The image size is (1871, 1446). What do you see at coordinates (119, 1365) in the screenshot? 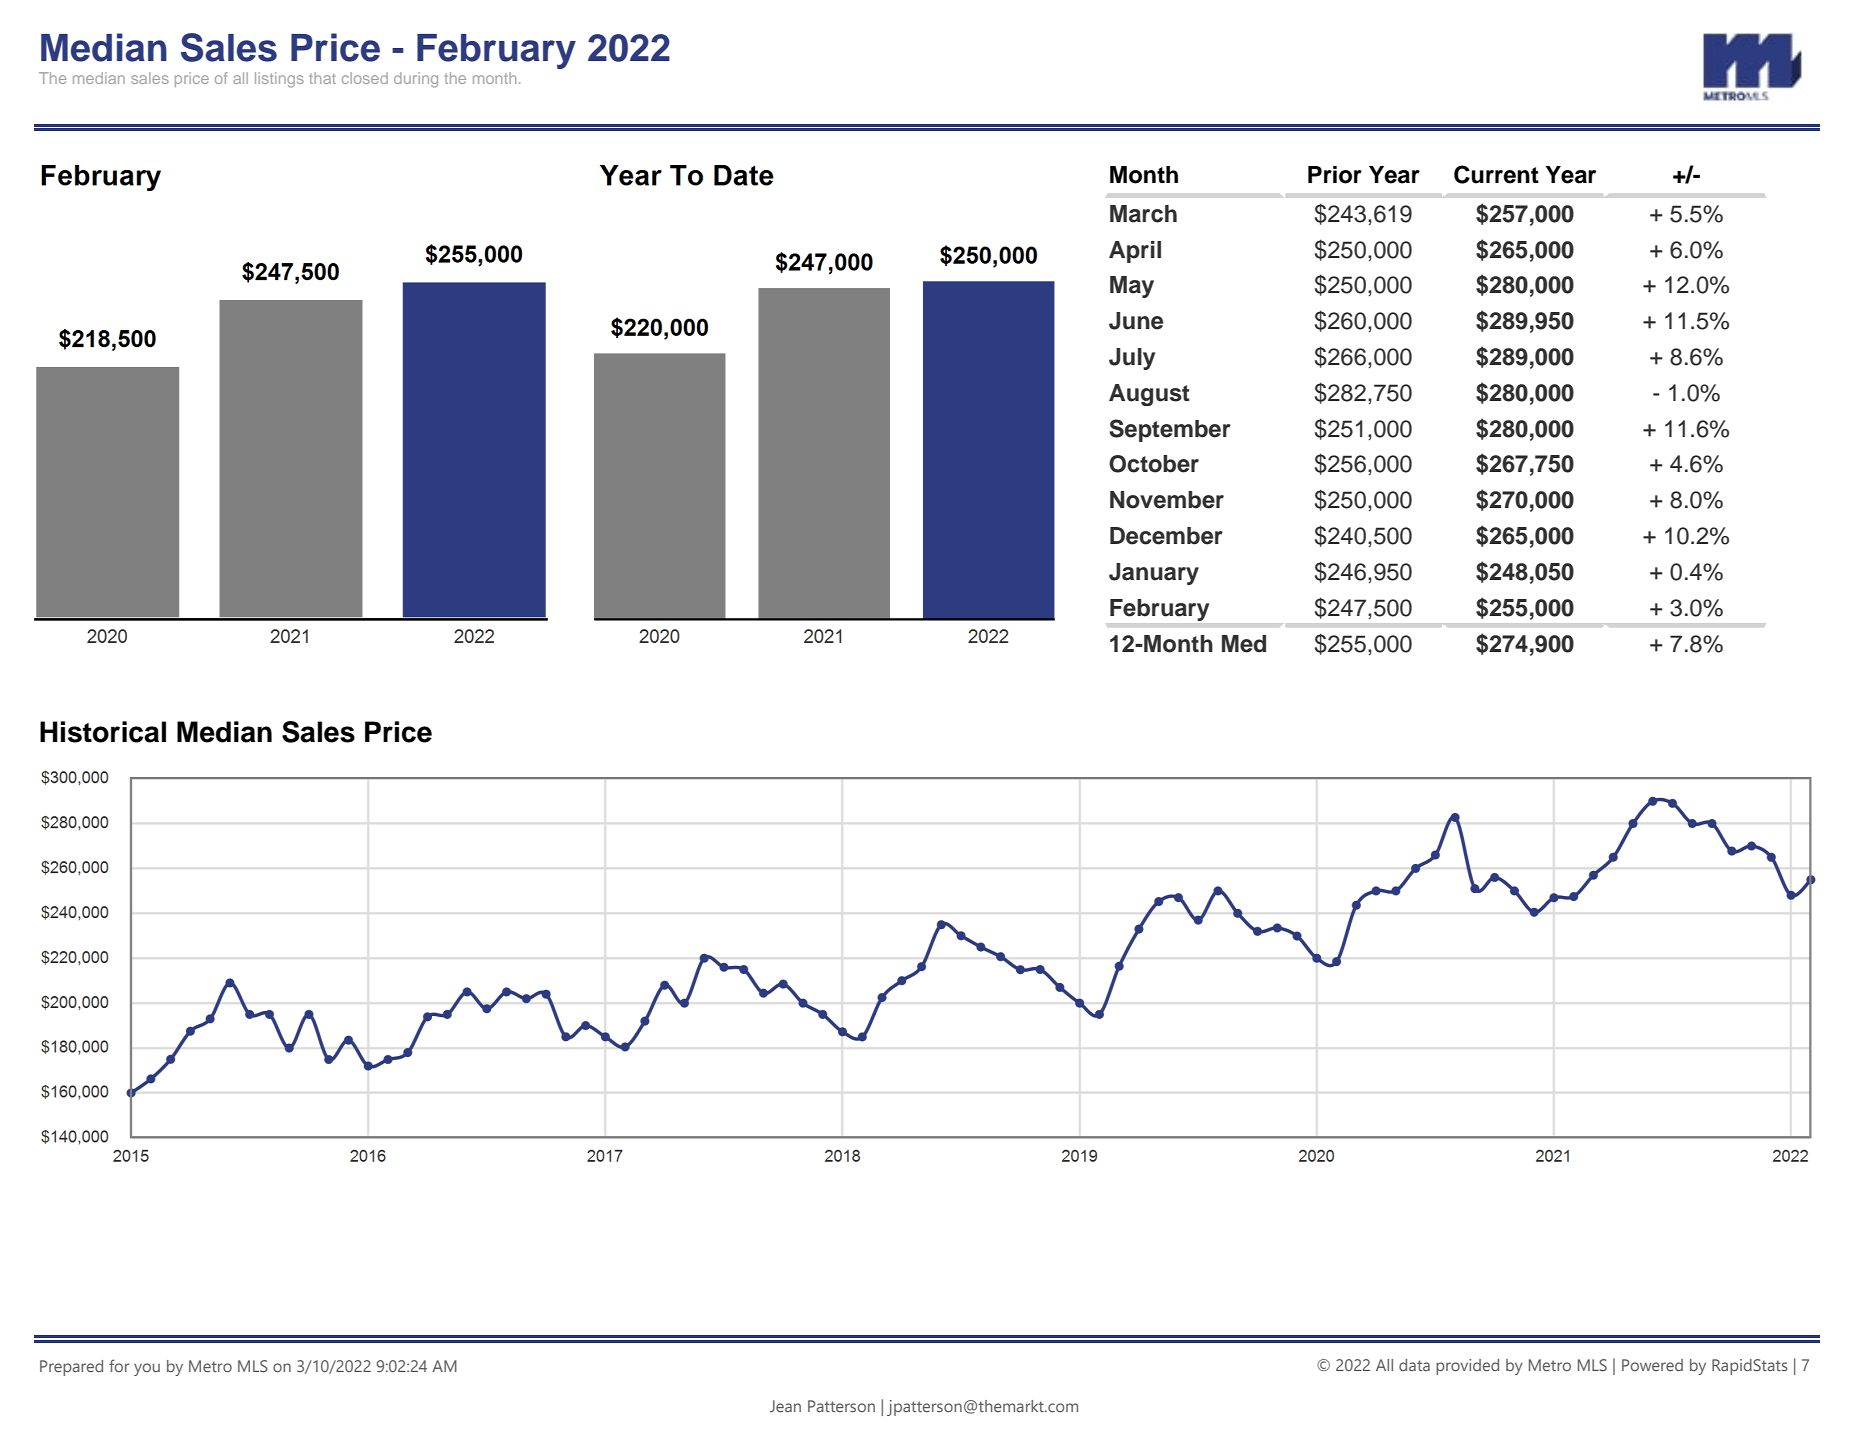
I see `for` at bounding box center [119, 1365].
